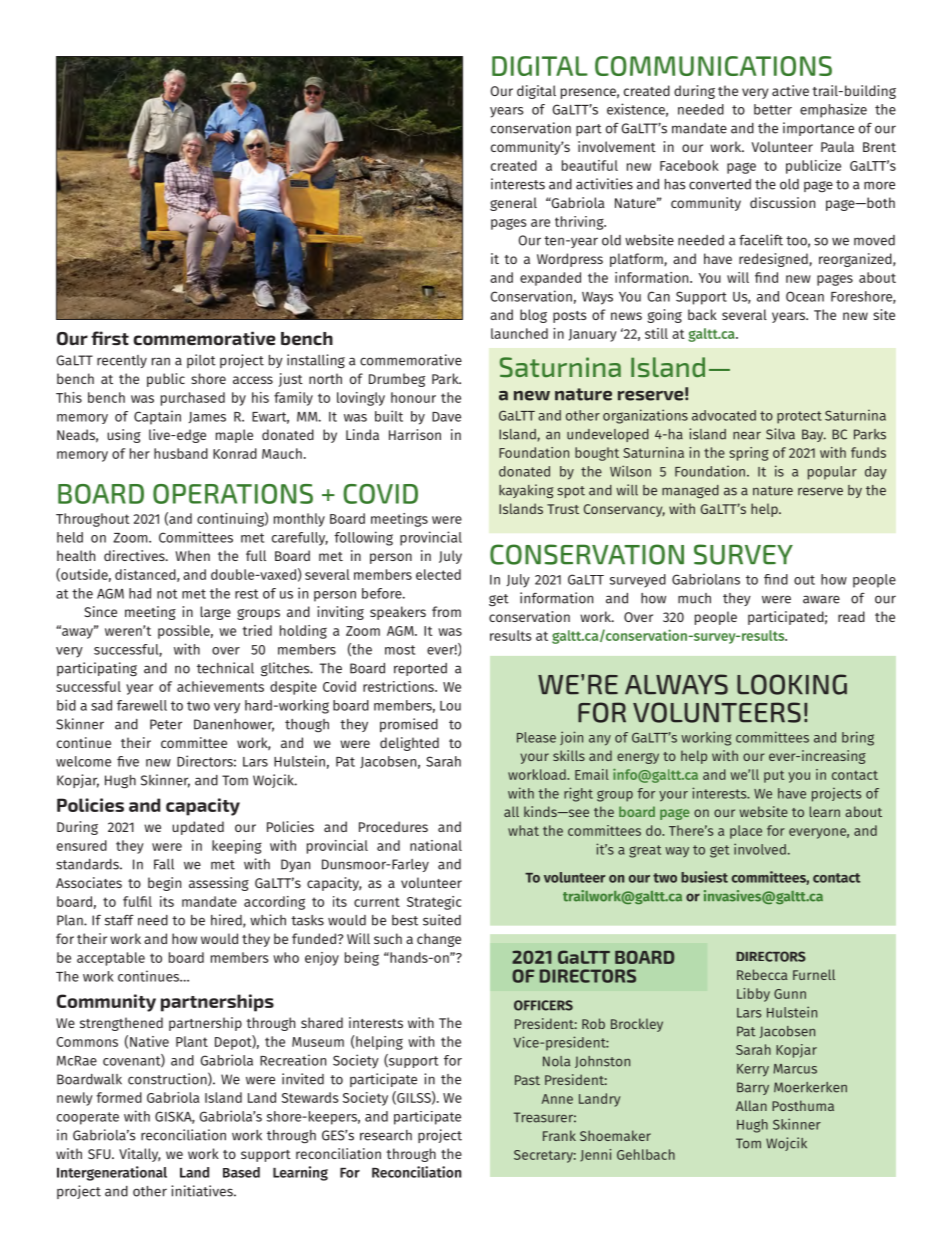  Describe the element at coordinates (110, 338) in the page. I see `first` at that location.
